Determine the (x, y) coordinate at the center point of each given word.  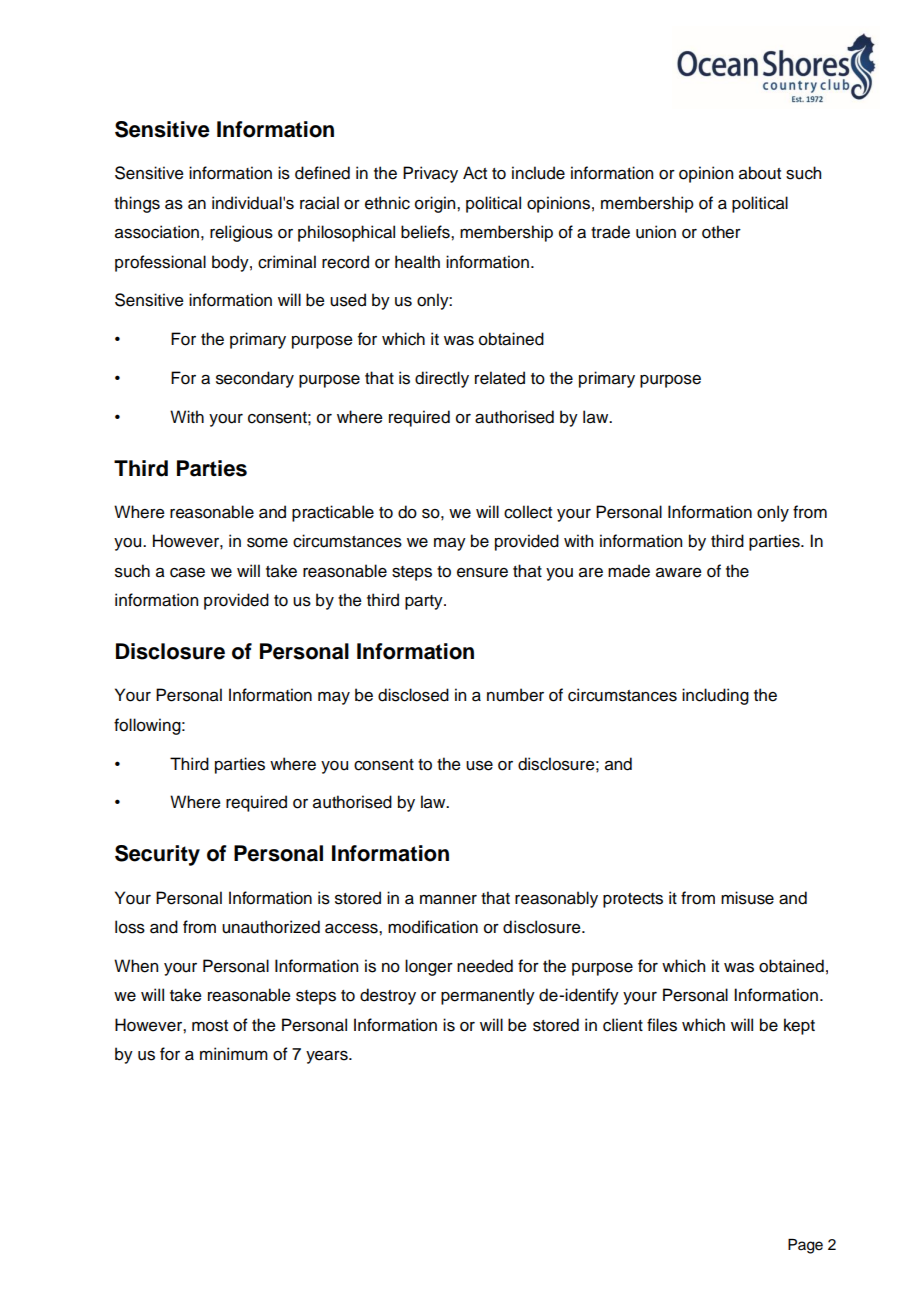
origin (436, 204)
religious (241, 233)
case (187, 573)
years (328, 1057)
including (715, 696)
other (721, 232)
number (515, 695)
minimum (234, 1054)
